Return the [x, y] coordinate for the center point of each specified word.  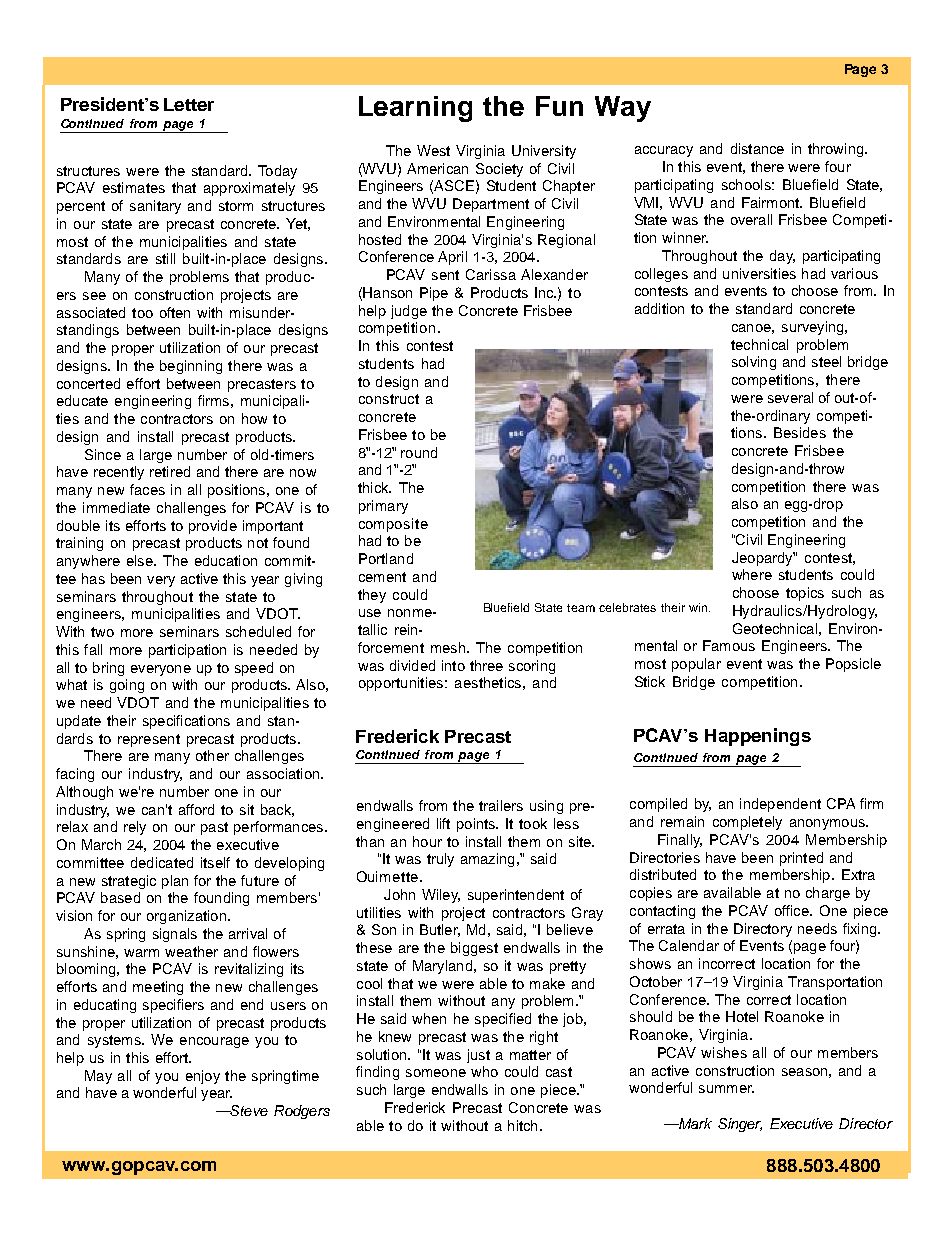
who [484, 1071]
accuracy [664, 151]
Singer [740, 1125]
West [433, 150]
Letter [189, 104]
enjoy [203, 1077]
